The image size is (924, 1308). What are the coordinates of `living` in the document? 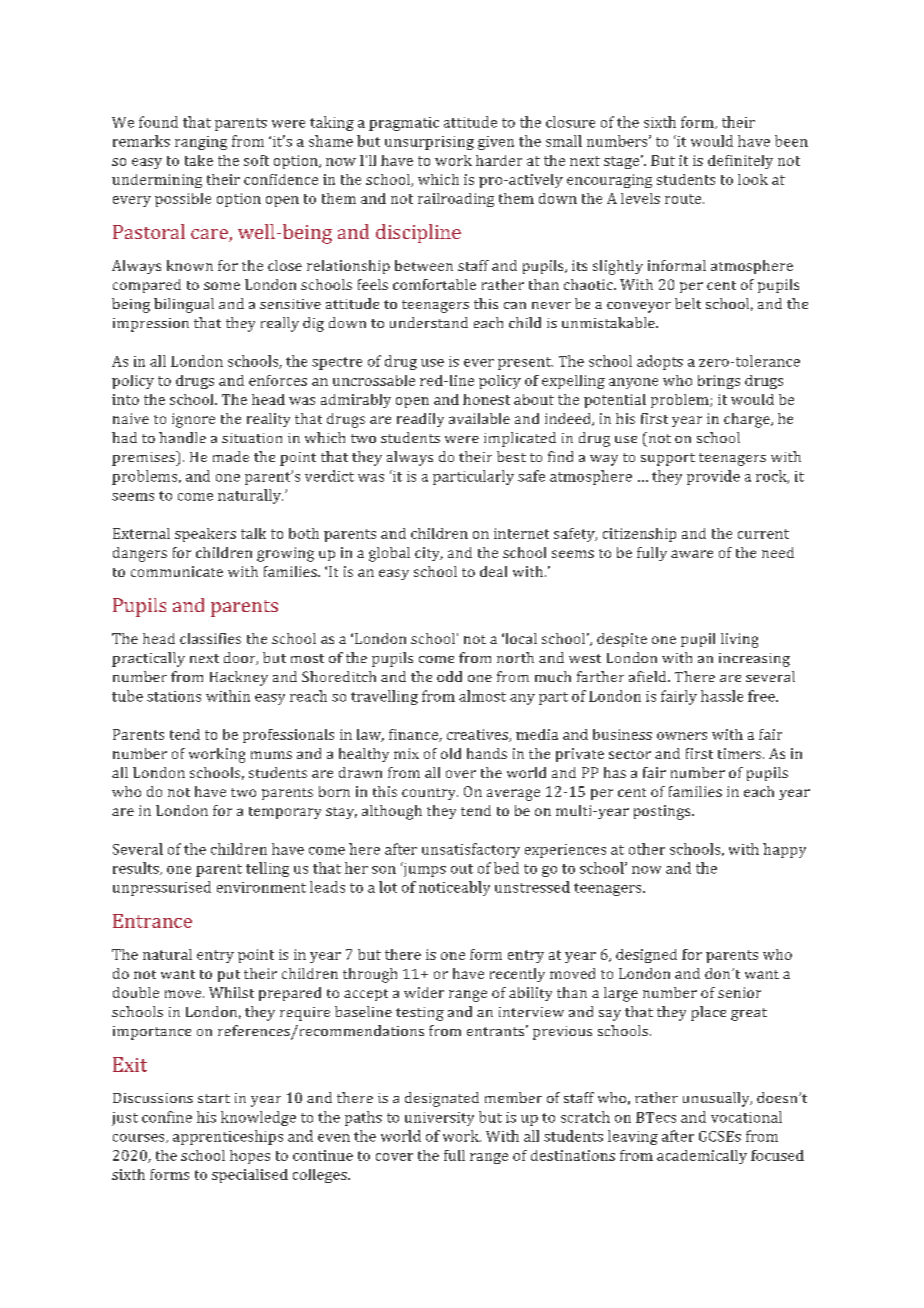 It's located at (739, 640).
